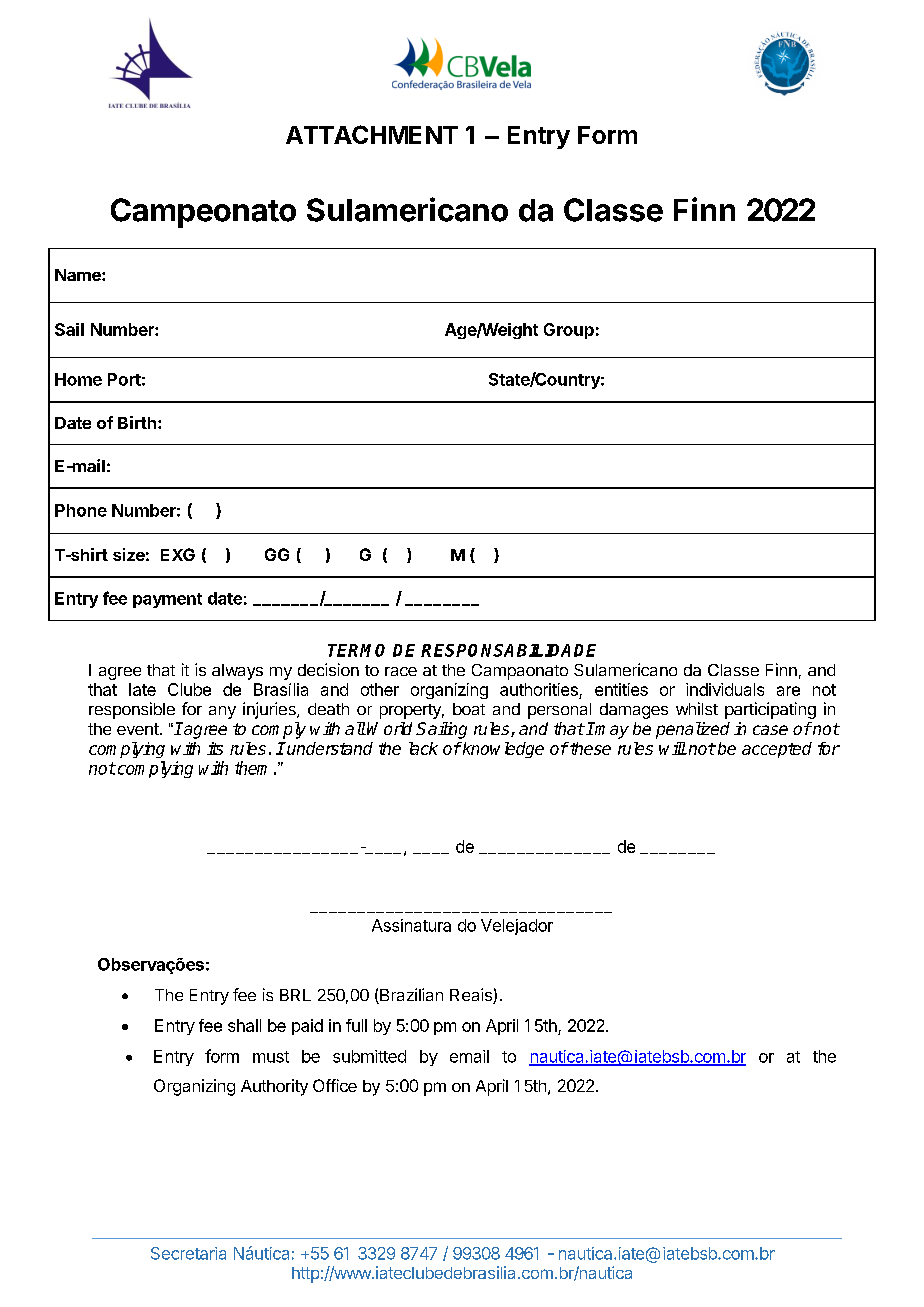  Describe the element at coordinates (423, 748) in the image. I see `lack` at that location.
